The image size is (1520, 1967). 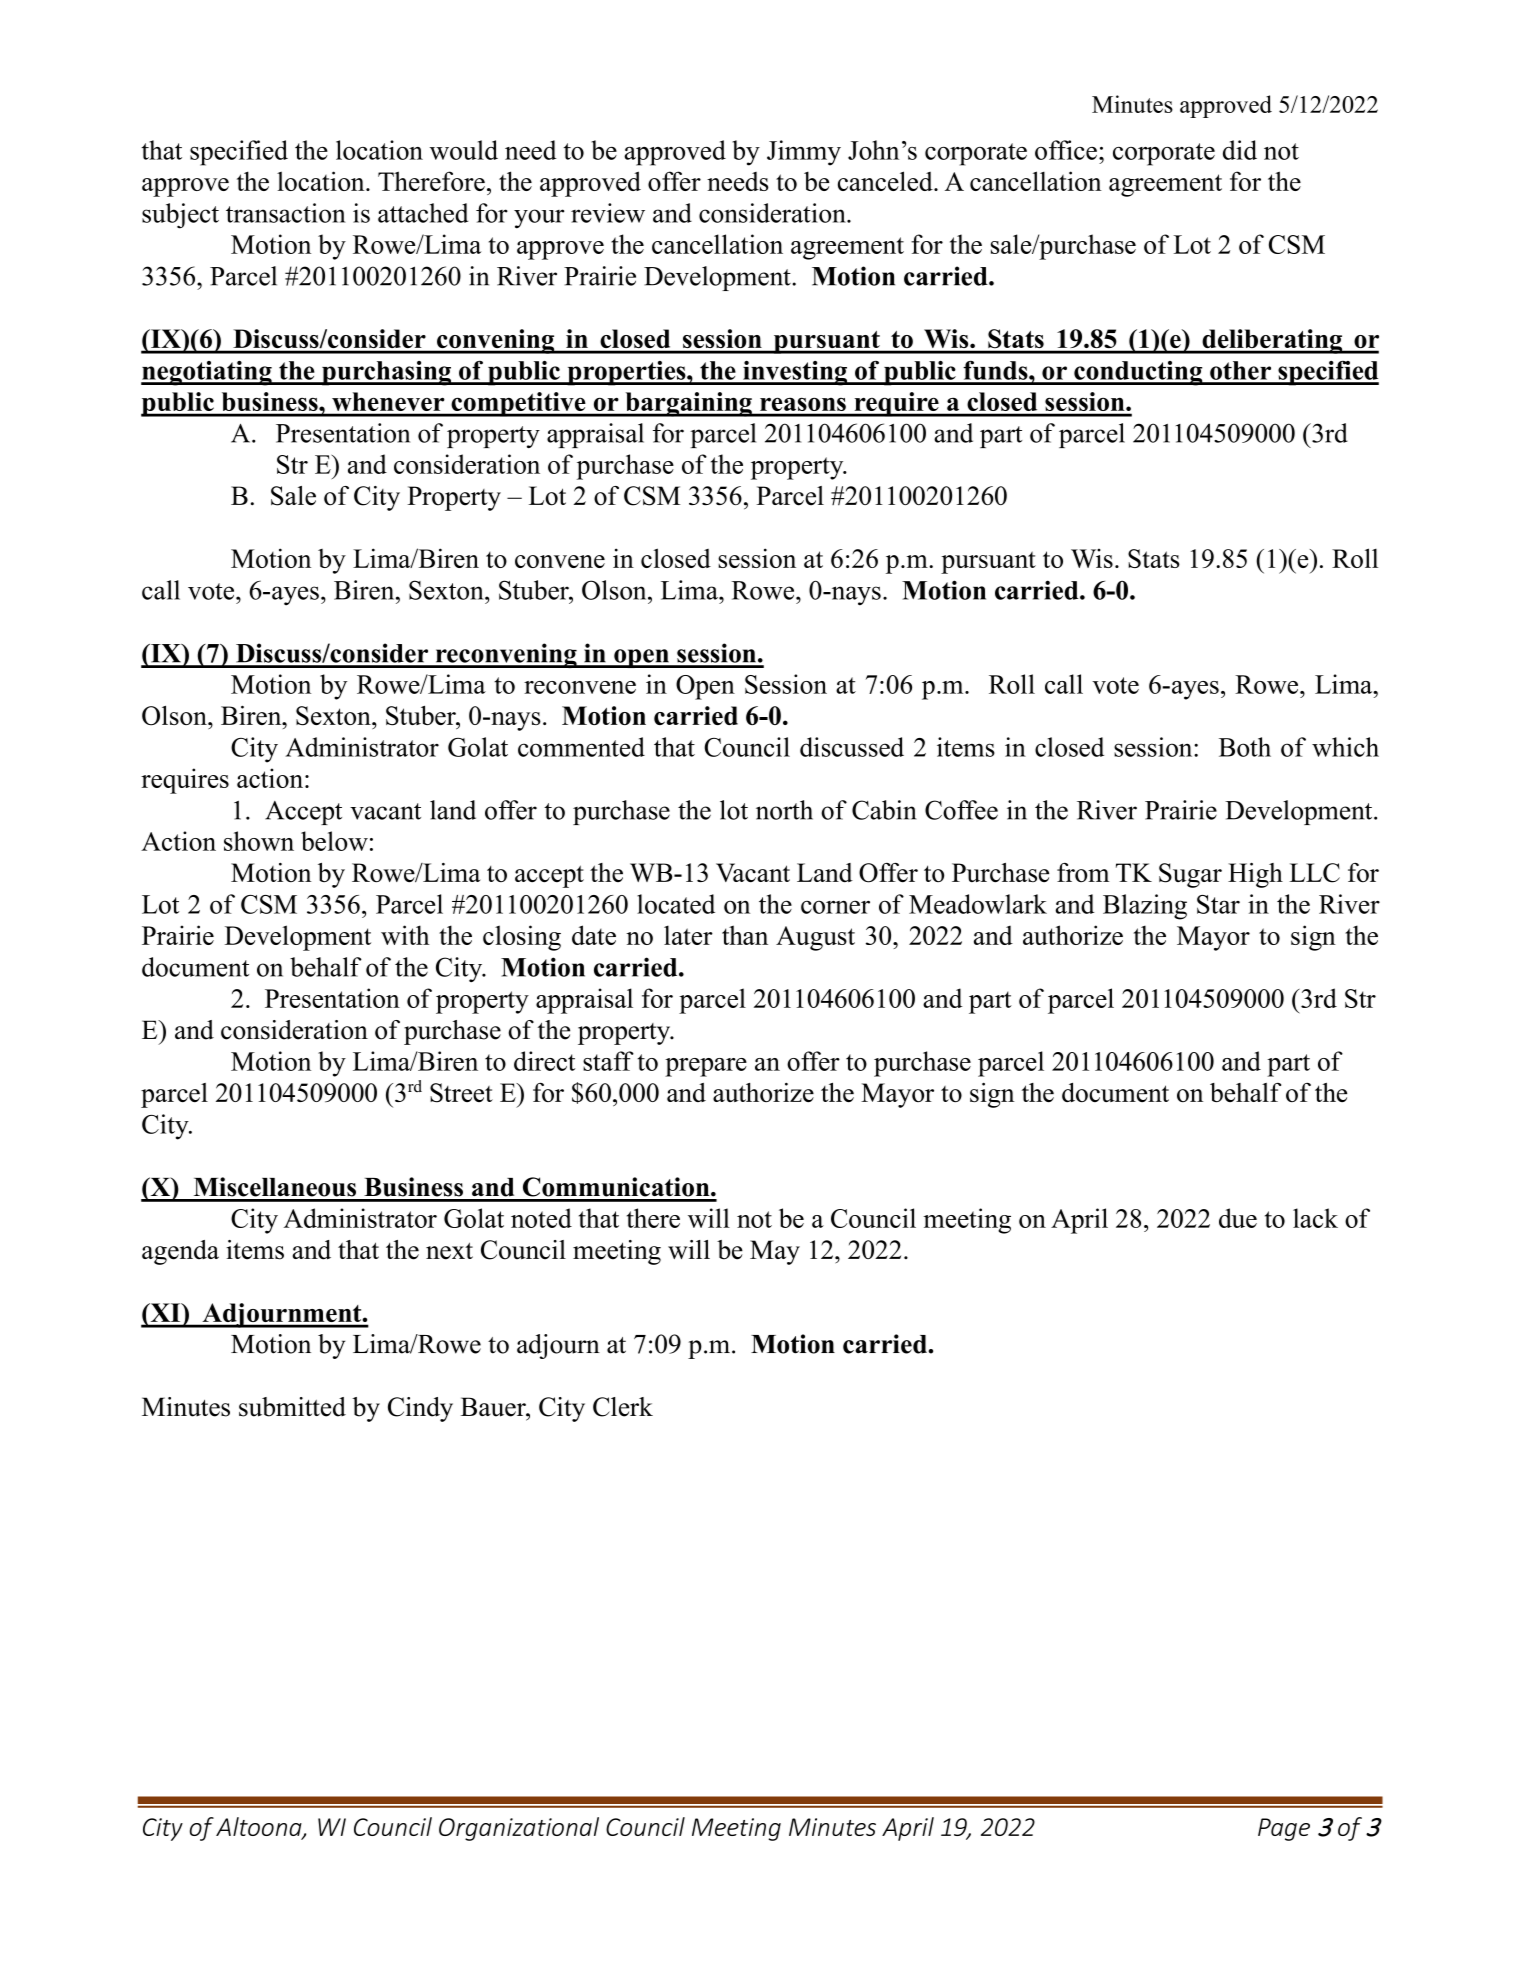 I want to click on Organizational, so click(x=519, y=1829).
